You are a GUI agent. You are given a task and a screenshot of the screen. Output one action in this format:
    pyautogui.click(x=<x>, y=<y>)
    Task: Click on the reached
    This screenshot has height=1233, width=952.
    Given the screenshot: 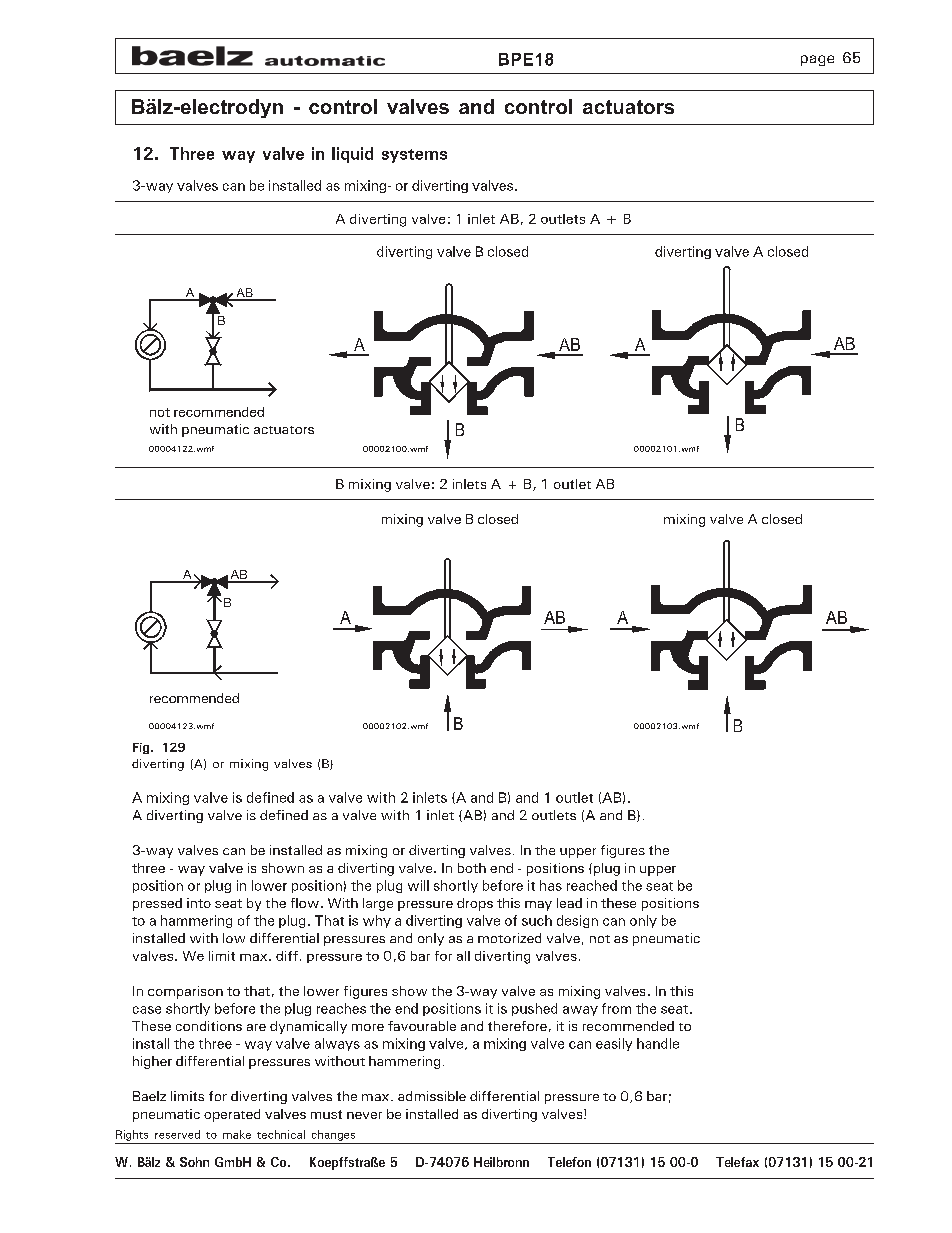 What is the action you would take?
    pyautogui.click(x=592, y=885)
